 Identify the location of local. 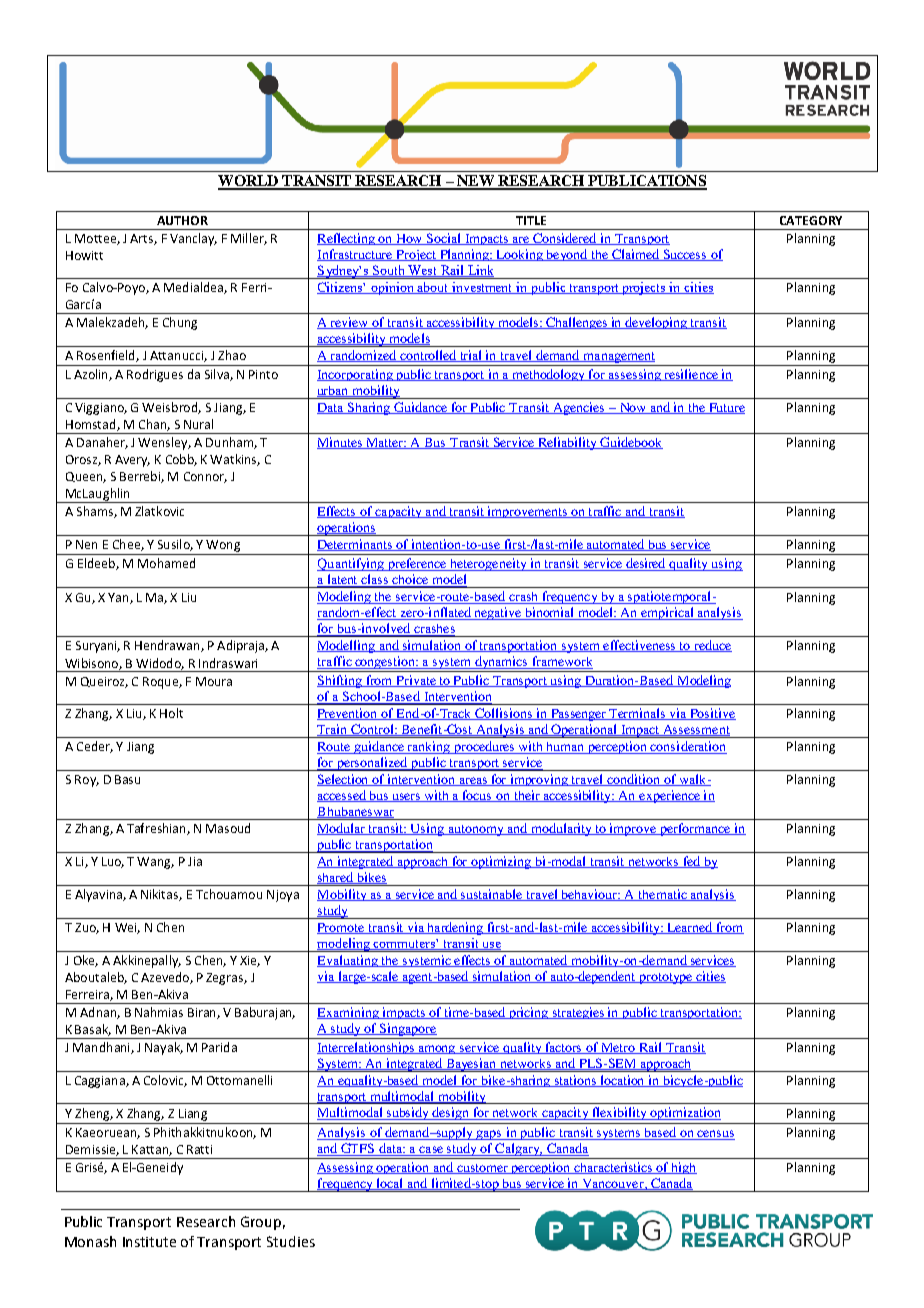
(390, 1184).
